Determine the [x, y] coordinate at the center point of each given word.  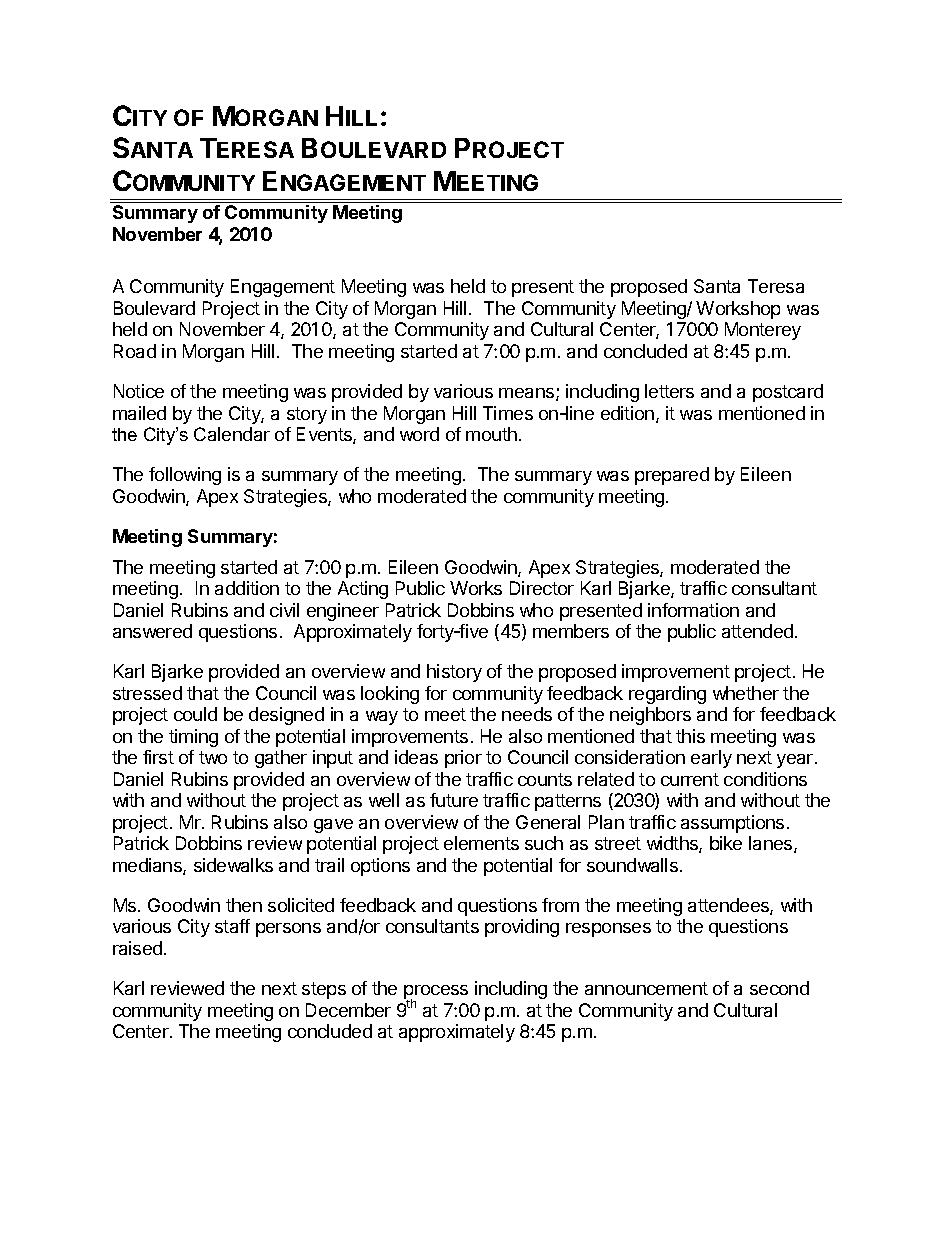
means [528, 394]
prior [463, 759]
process [436, 993]
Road [135, 351]
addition [247, 588]
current [690, 779]
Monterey [763, 331]
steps [324, 990]
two [213, 757]
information [693, 610]
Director [542, 588]
